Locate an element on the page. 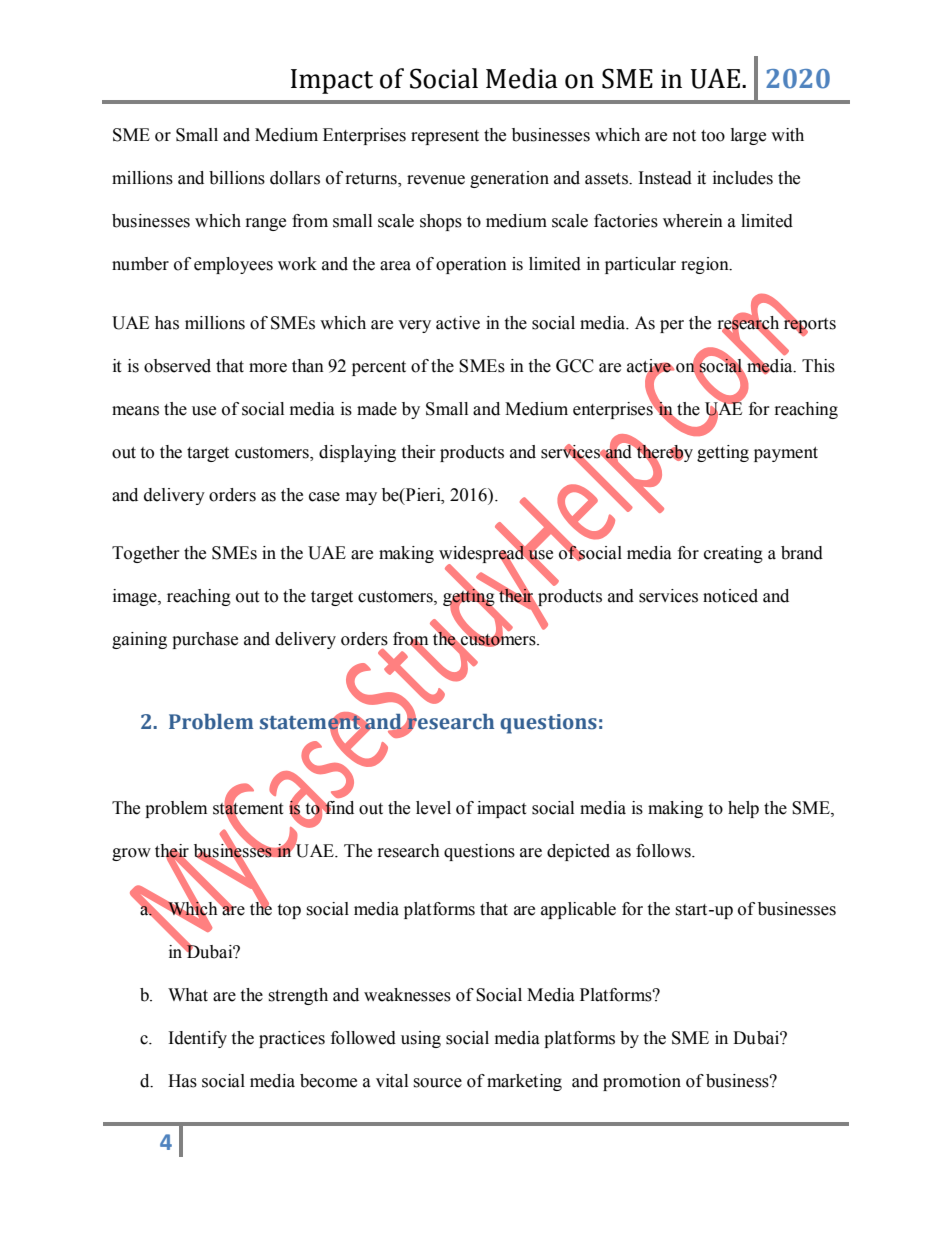 The height and width of the page is (1233, 952). Identify is located at coordinates (198, 1039).
